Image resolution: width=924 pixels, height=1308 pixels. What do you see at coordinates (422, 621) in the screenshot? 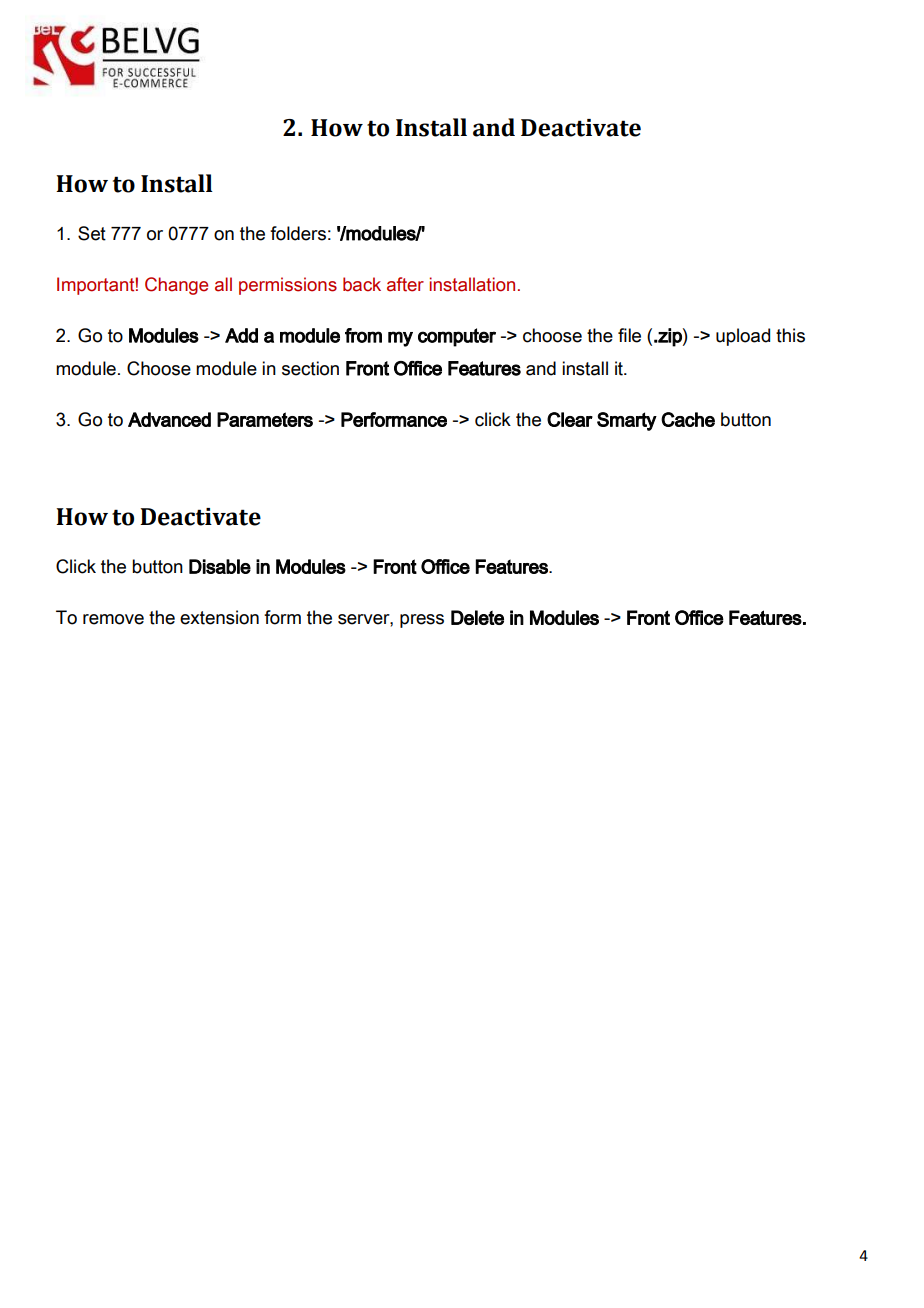
I see `press` at bounding box center [422, 621].
